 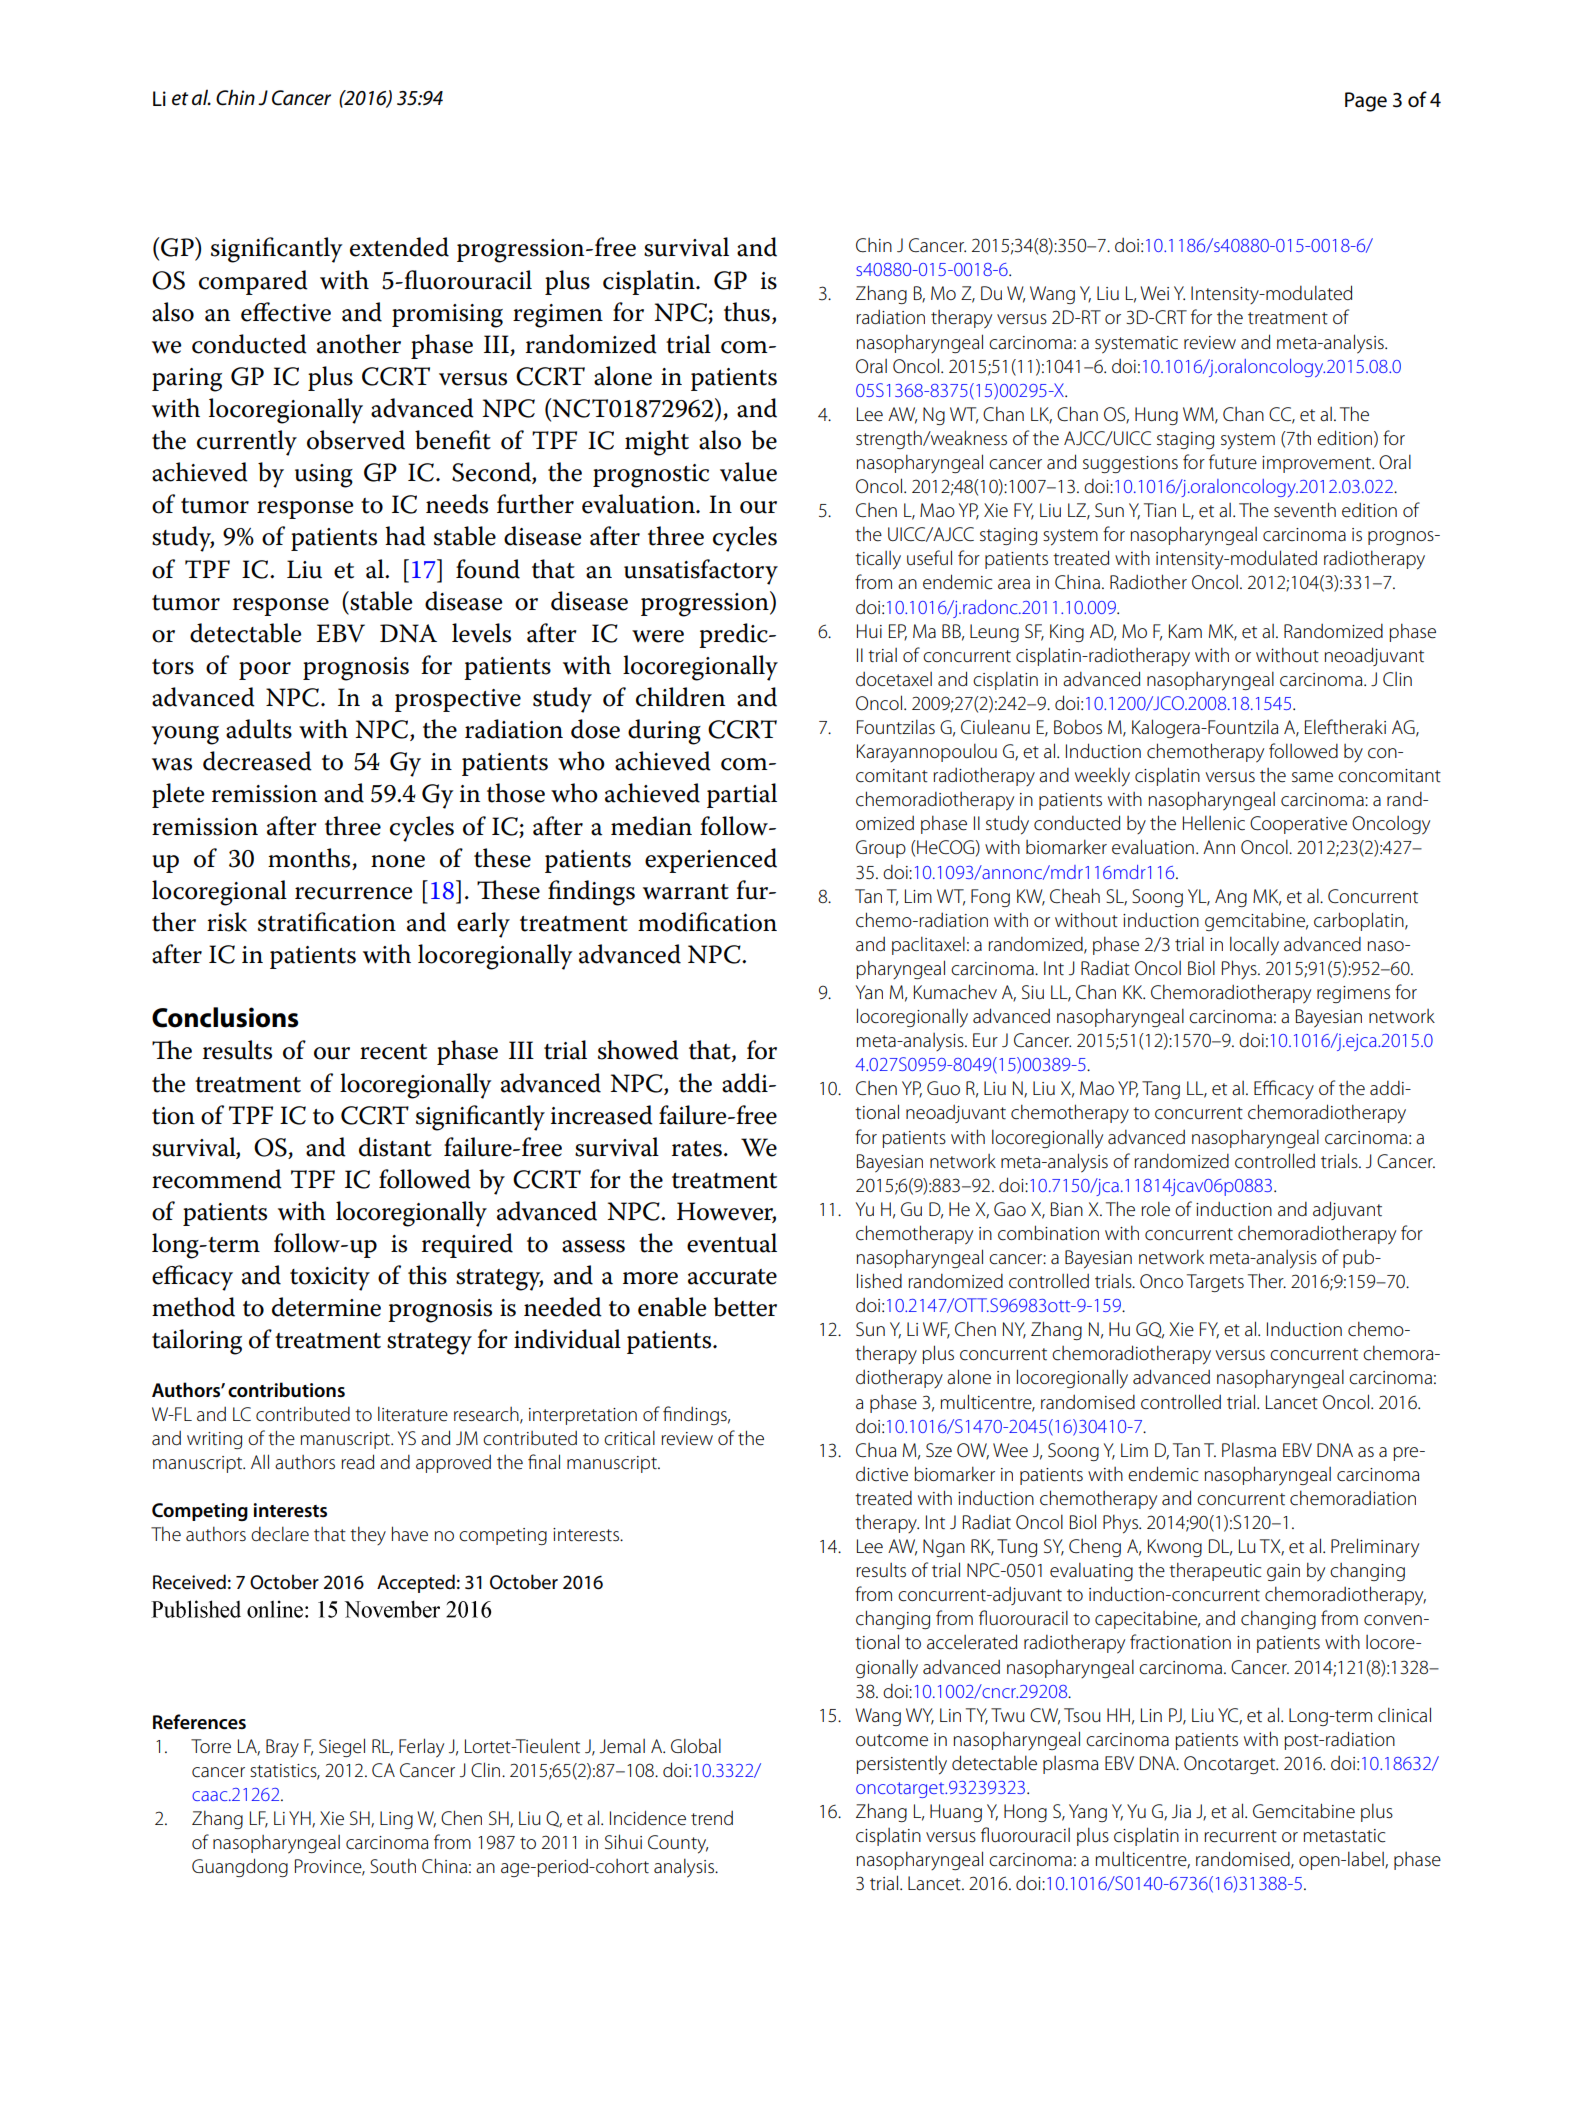 I want to click on extended, so click(x=399, y=247).
